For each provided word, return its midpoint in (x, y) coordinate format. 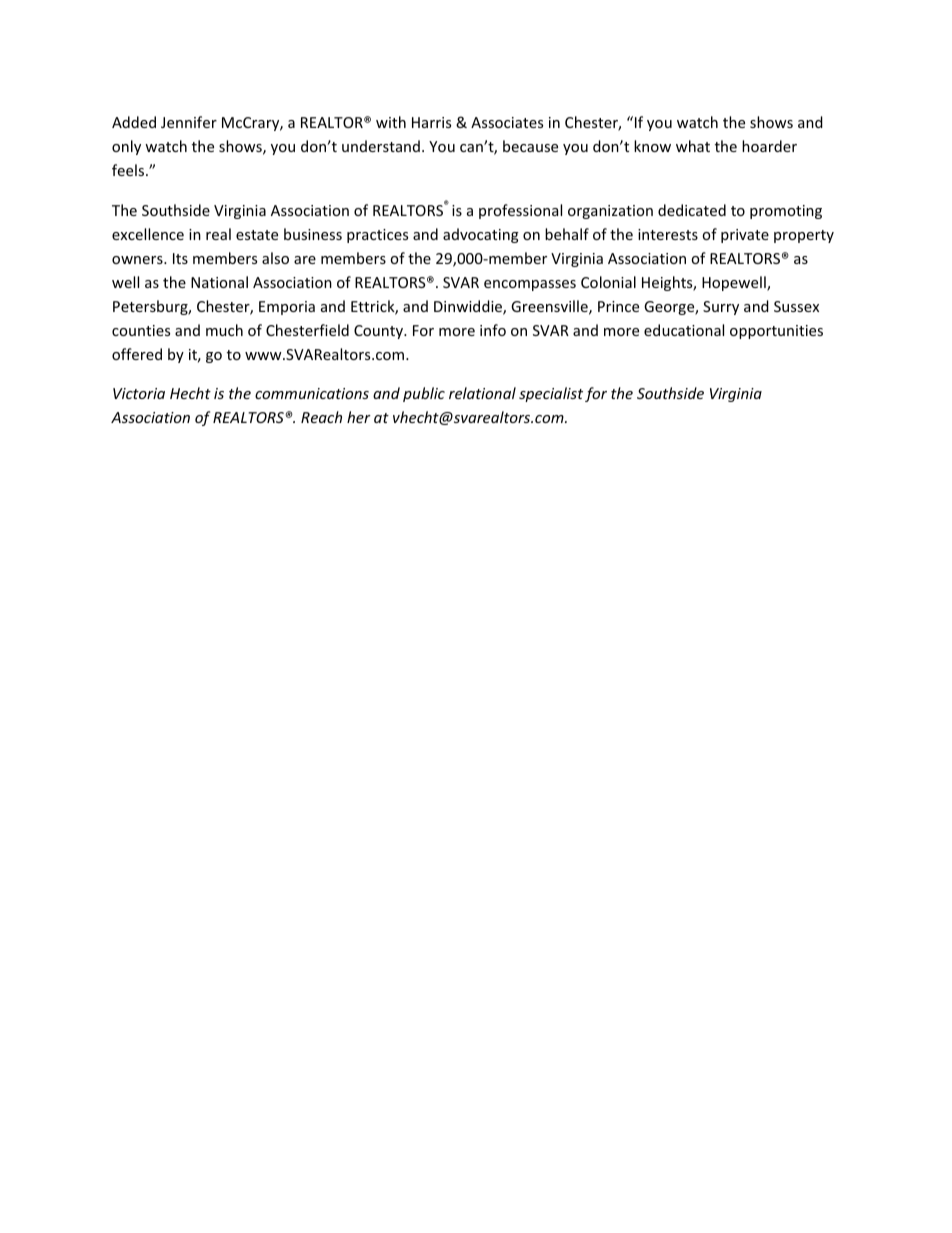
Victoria (139, 393)
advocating (481, 235)
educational (684, 330)
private (745, 236)
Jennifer (189, 122)
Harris (431, 122)
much (224, 330)
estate (257, 235)
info (493, 330)
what (693, 146)
